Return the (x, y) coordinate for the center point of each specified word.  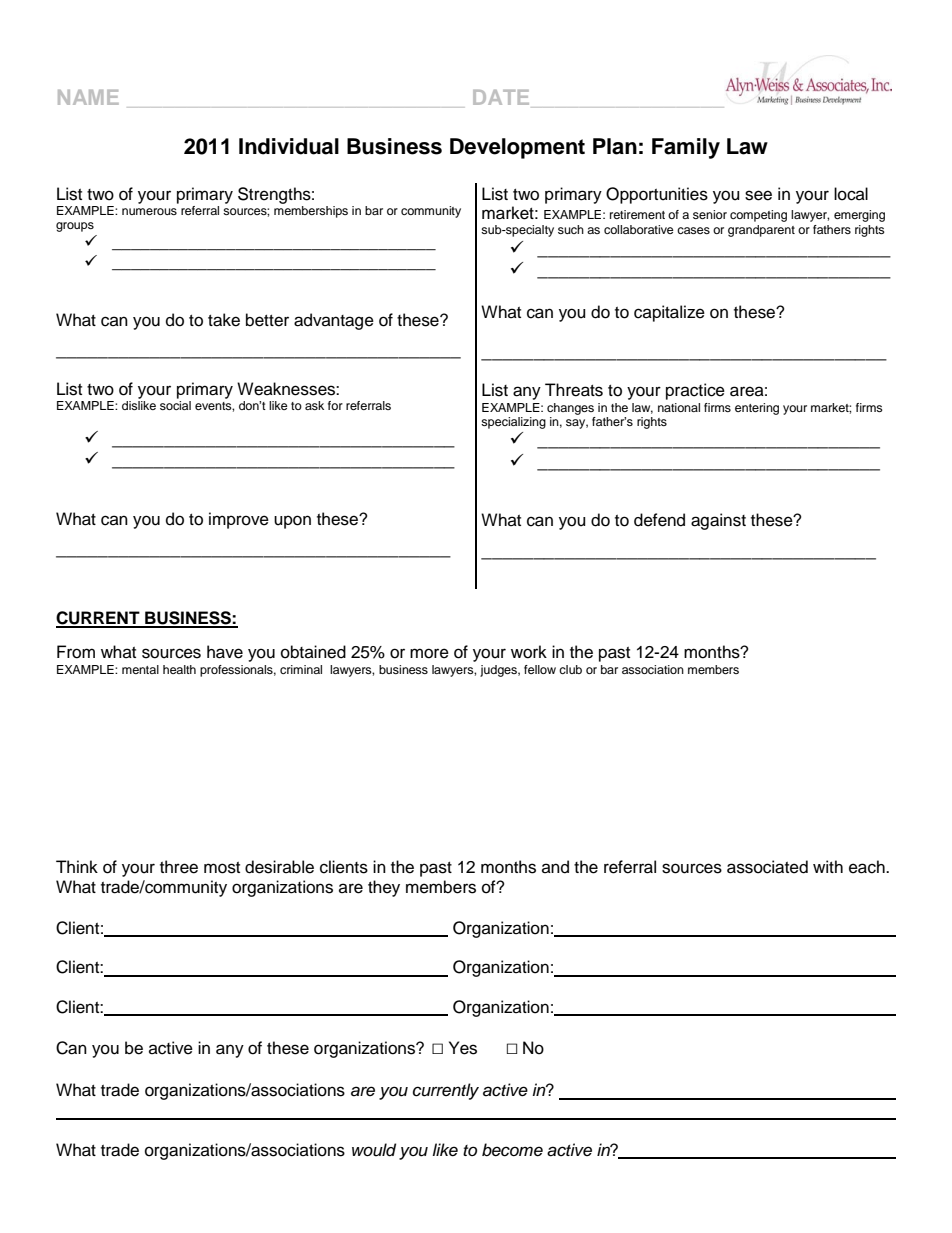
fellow (540, 669)
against (718, 521)
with (828, 866)
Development (517, 148)
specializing (513, 423)
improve (239, 520)
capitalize (669, 313)
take (224, 320)
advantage (334, 321)
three (179, 867)
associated (767, 867)
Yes (463, 1048)
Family (686, 148)
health (179, 669)
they (384, 888)
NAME (88, 97)
